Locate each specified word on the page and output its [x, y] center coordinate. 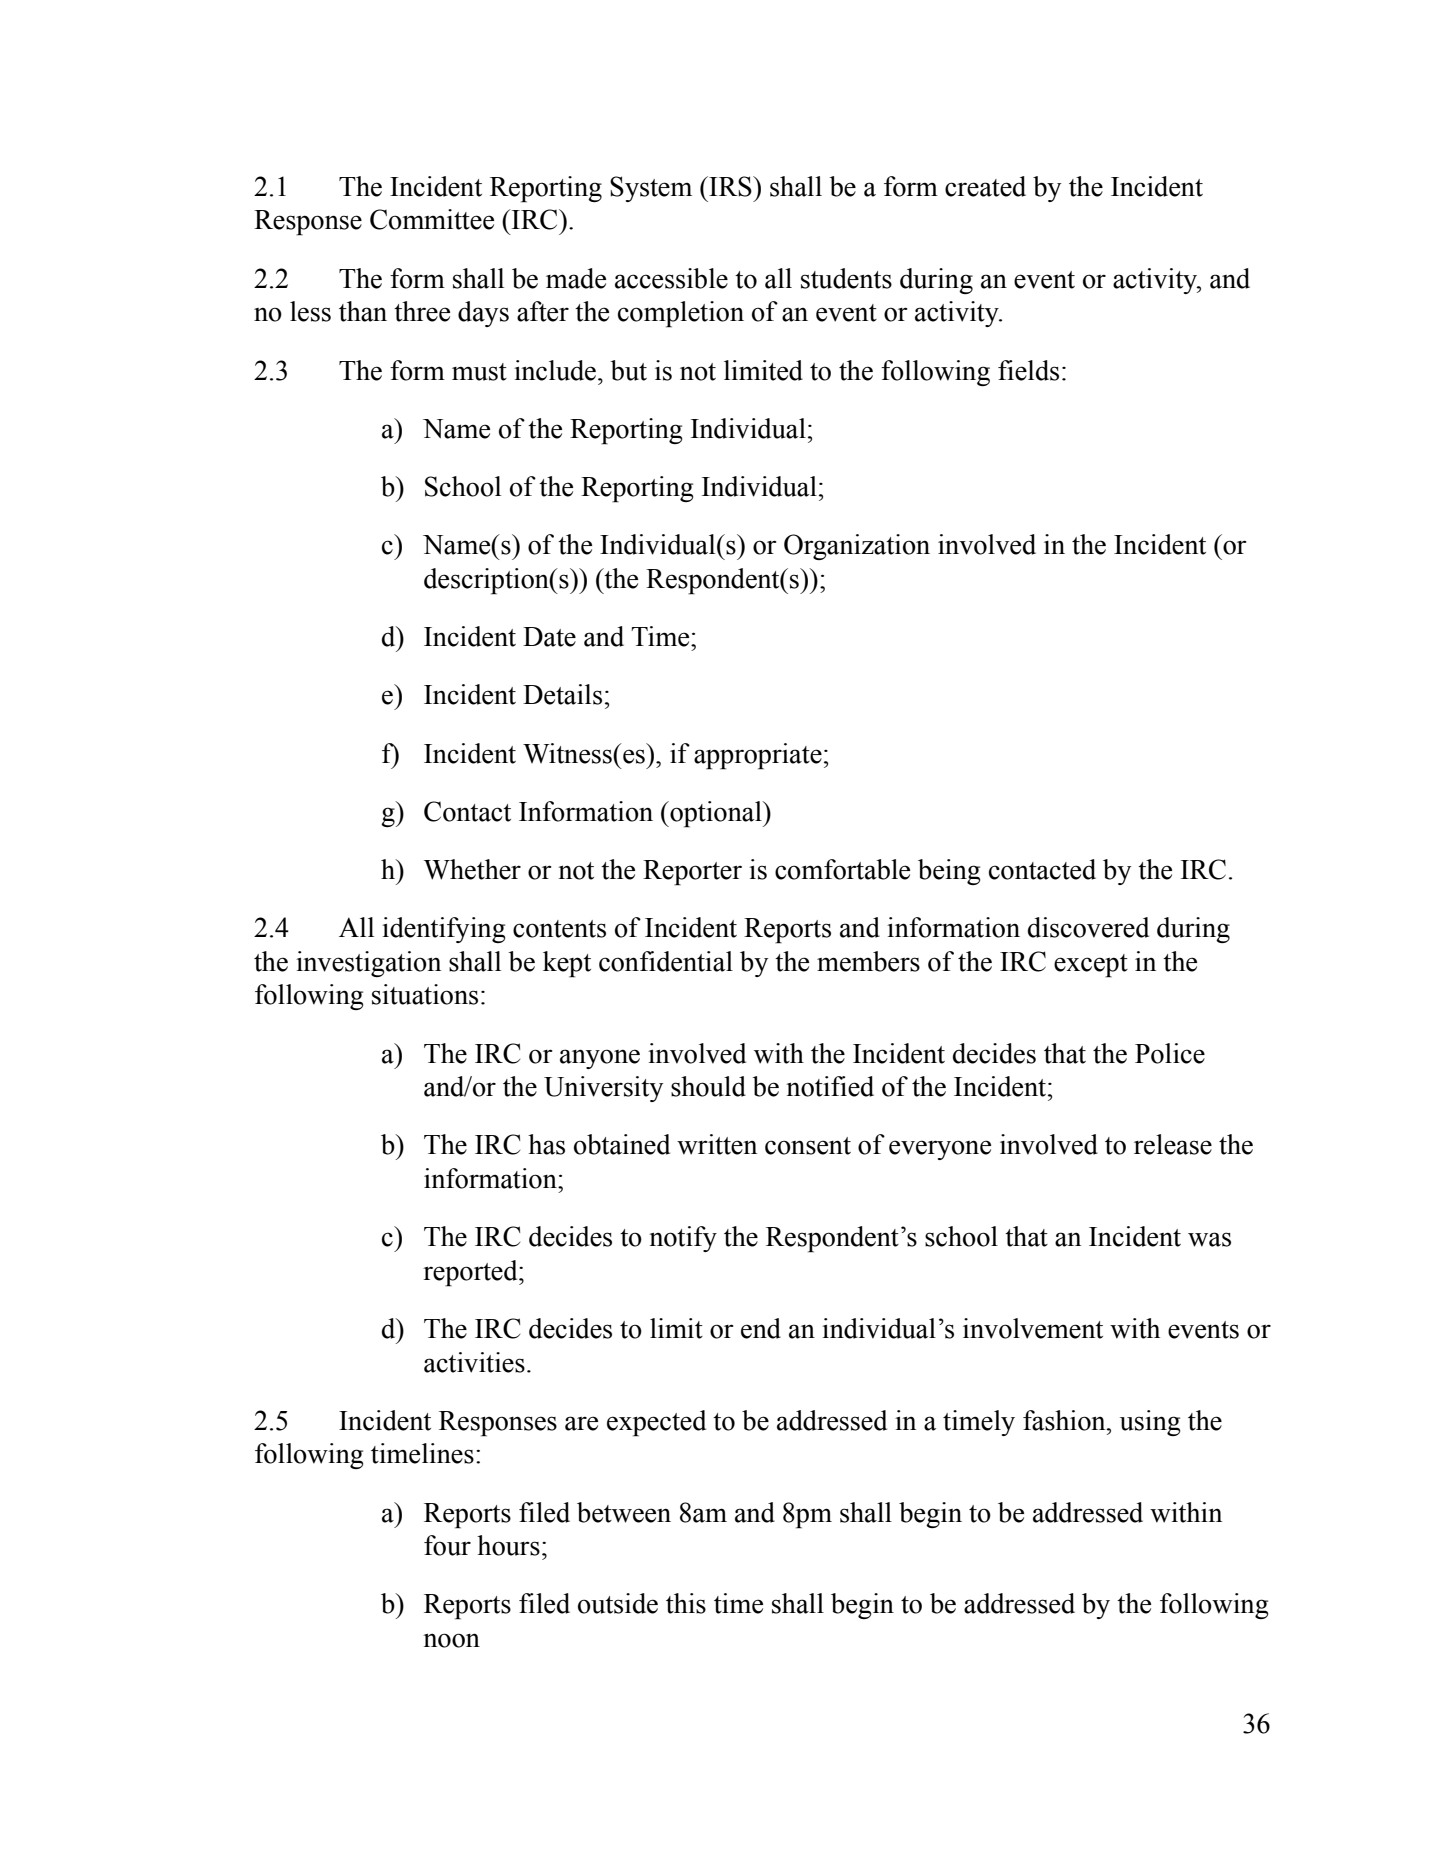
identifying [443, 930]
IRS [730, 186]
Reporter [692, 873]
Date [549, 637]
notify [683, 1239]
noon [451, 1640]
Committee [432, 219]
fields [1028, 370]
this [686, 1603]
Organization [857, 547]
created [985, 186]
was [1209, 1239]
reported [471, 1273]
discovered [1088, 927]
